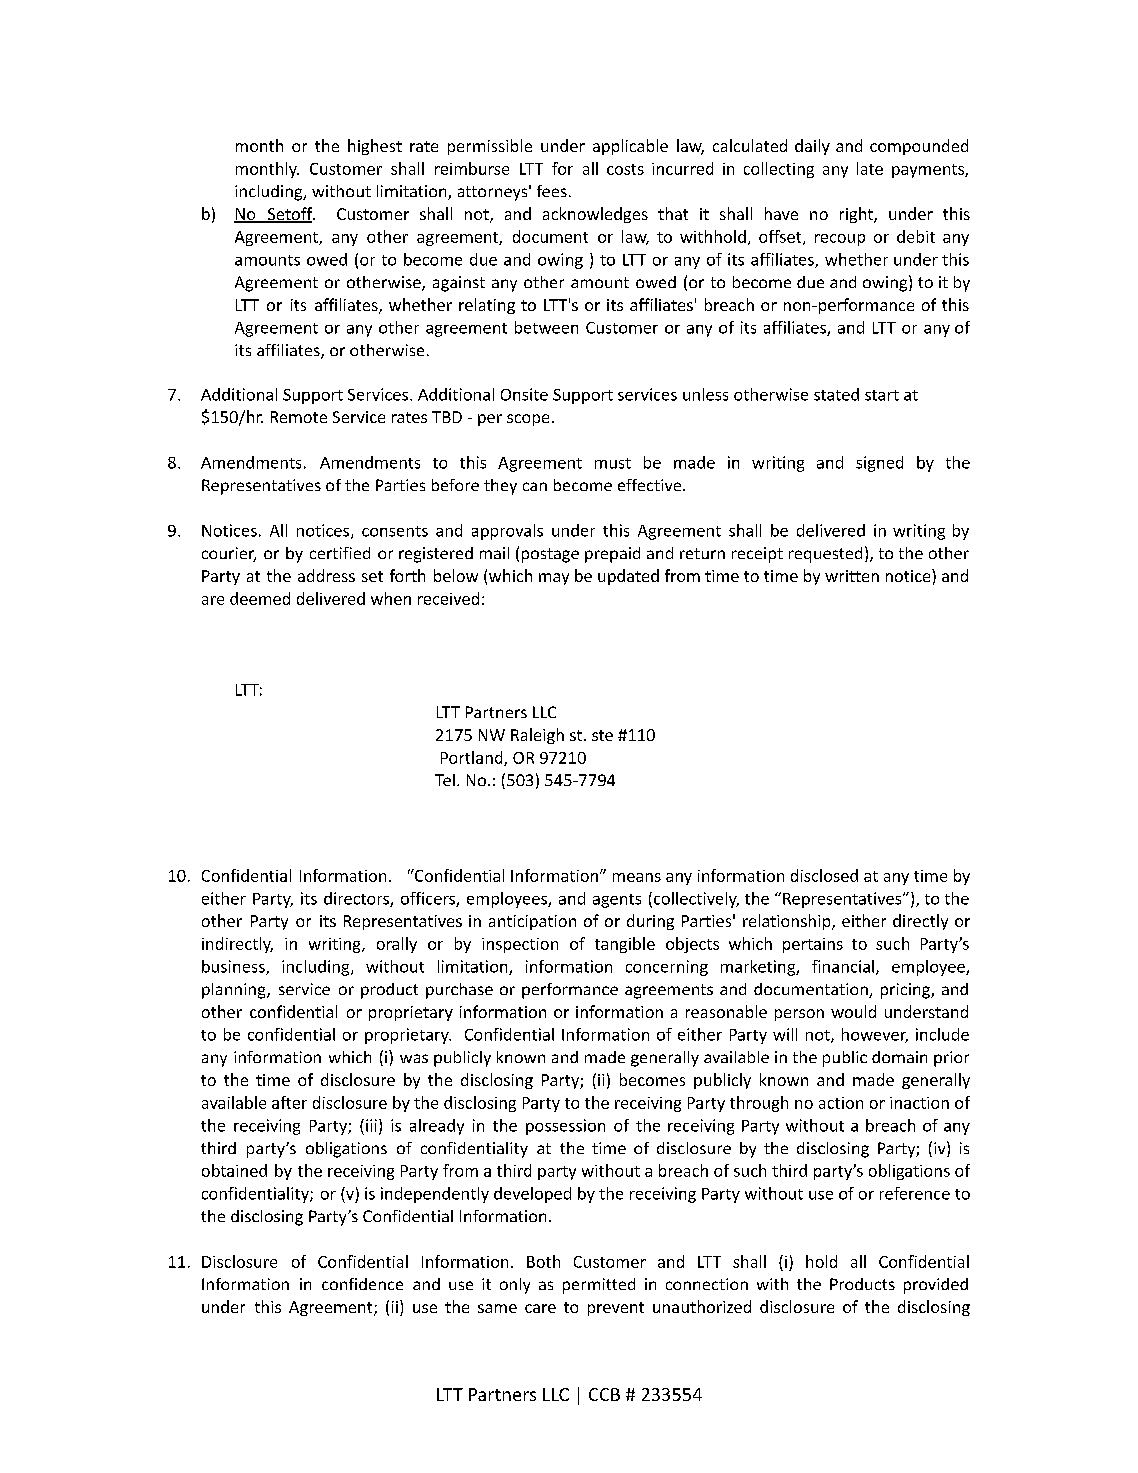 This page has width=1138, height=1473. What do you see at coordinates (824, 875) in the page?
I see `disclosed` at bounding box center [824, 875].
